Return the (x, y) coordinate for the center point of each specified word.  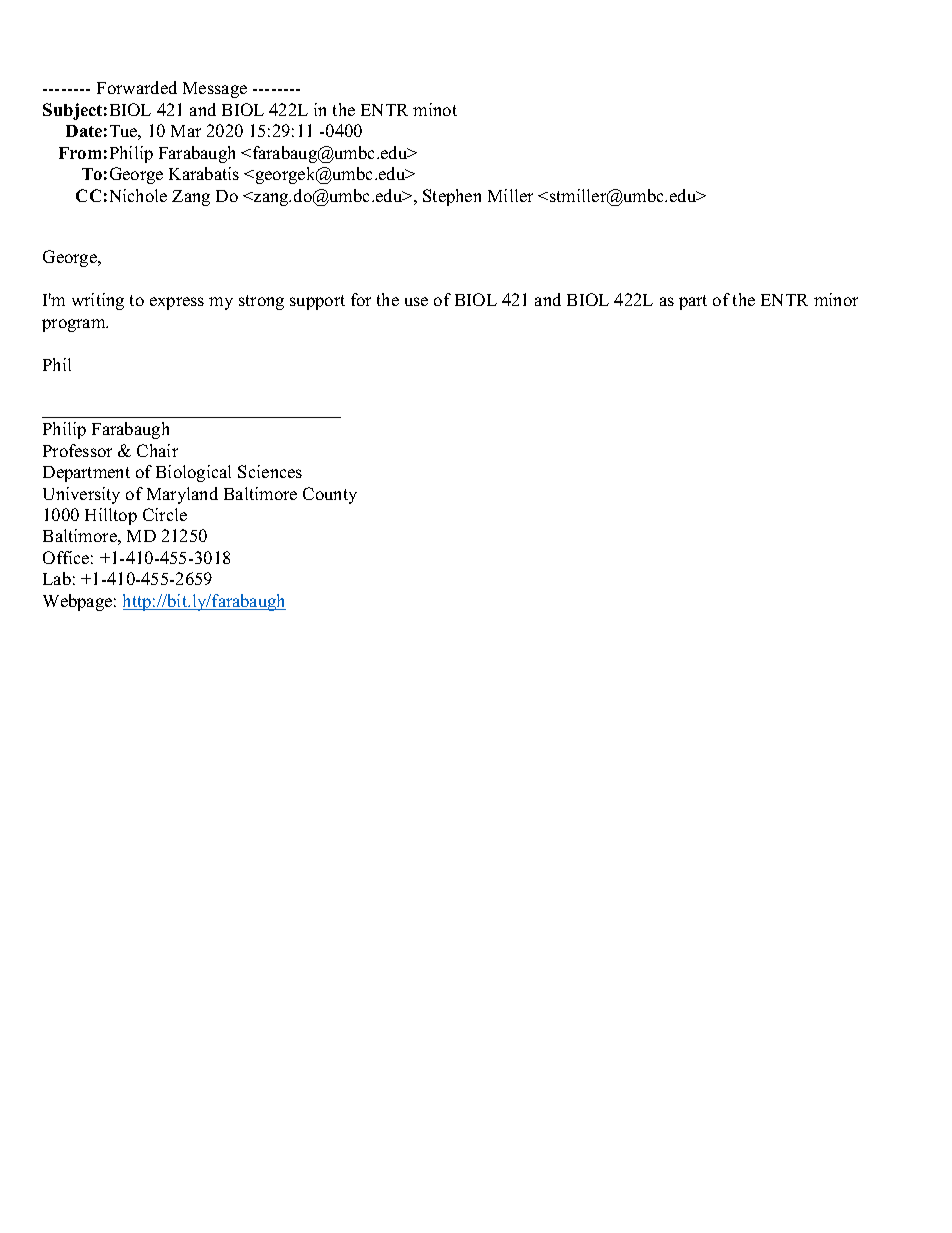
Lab (57, 578)
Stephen (452, 197)
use (416, 301)
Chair (157, 450)
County (330, 495)
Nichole (138, 195)
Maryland (182, 495)
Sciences (270, 471)
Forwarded (137, 87)
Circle (165, 514)
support (317, 302)
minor (836, 299)
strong (261, 302)
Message (215, 90)
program (75, 325)
